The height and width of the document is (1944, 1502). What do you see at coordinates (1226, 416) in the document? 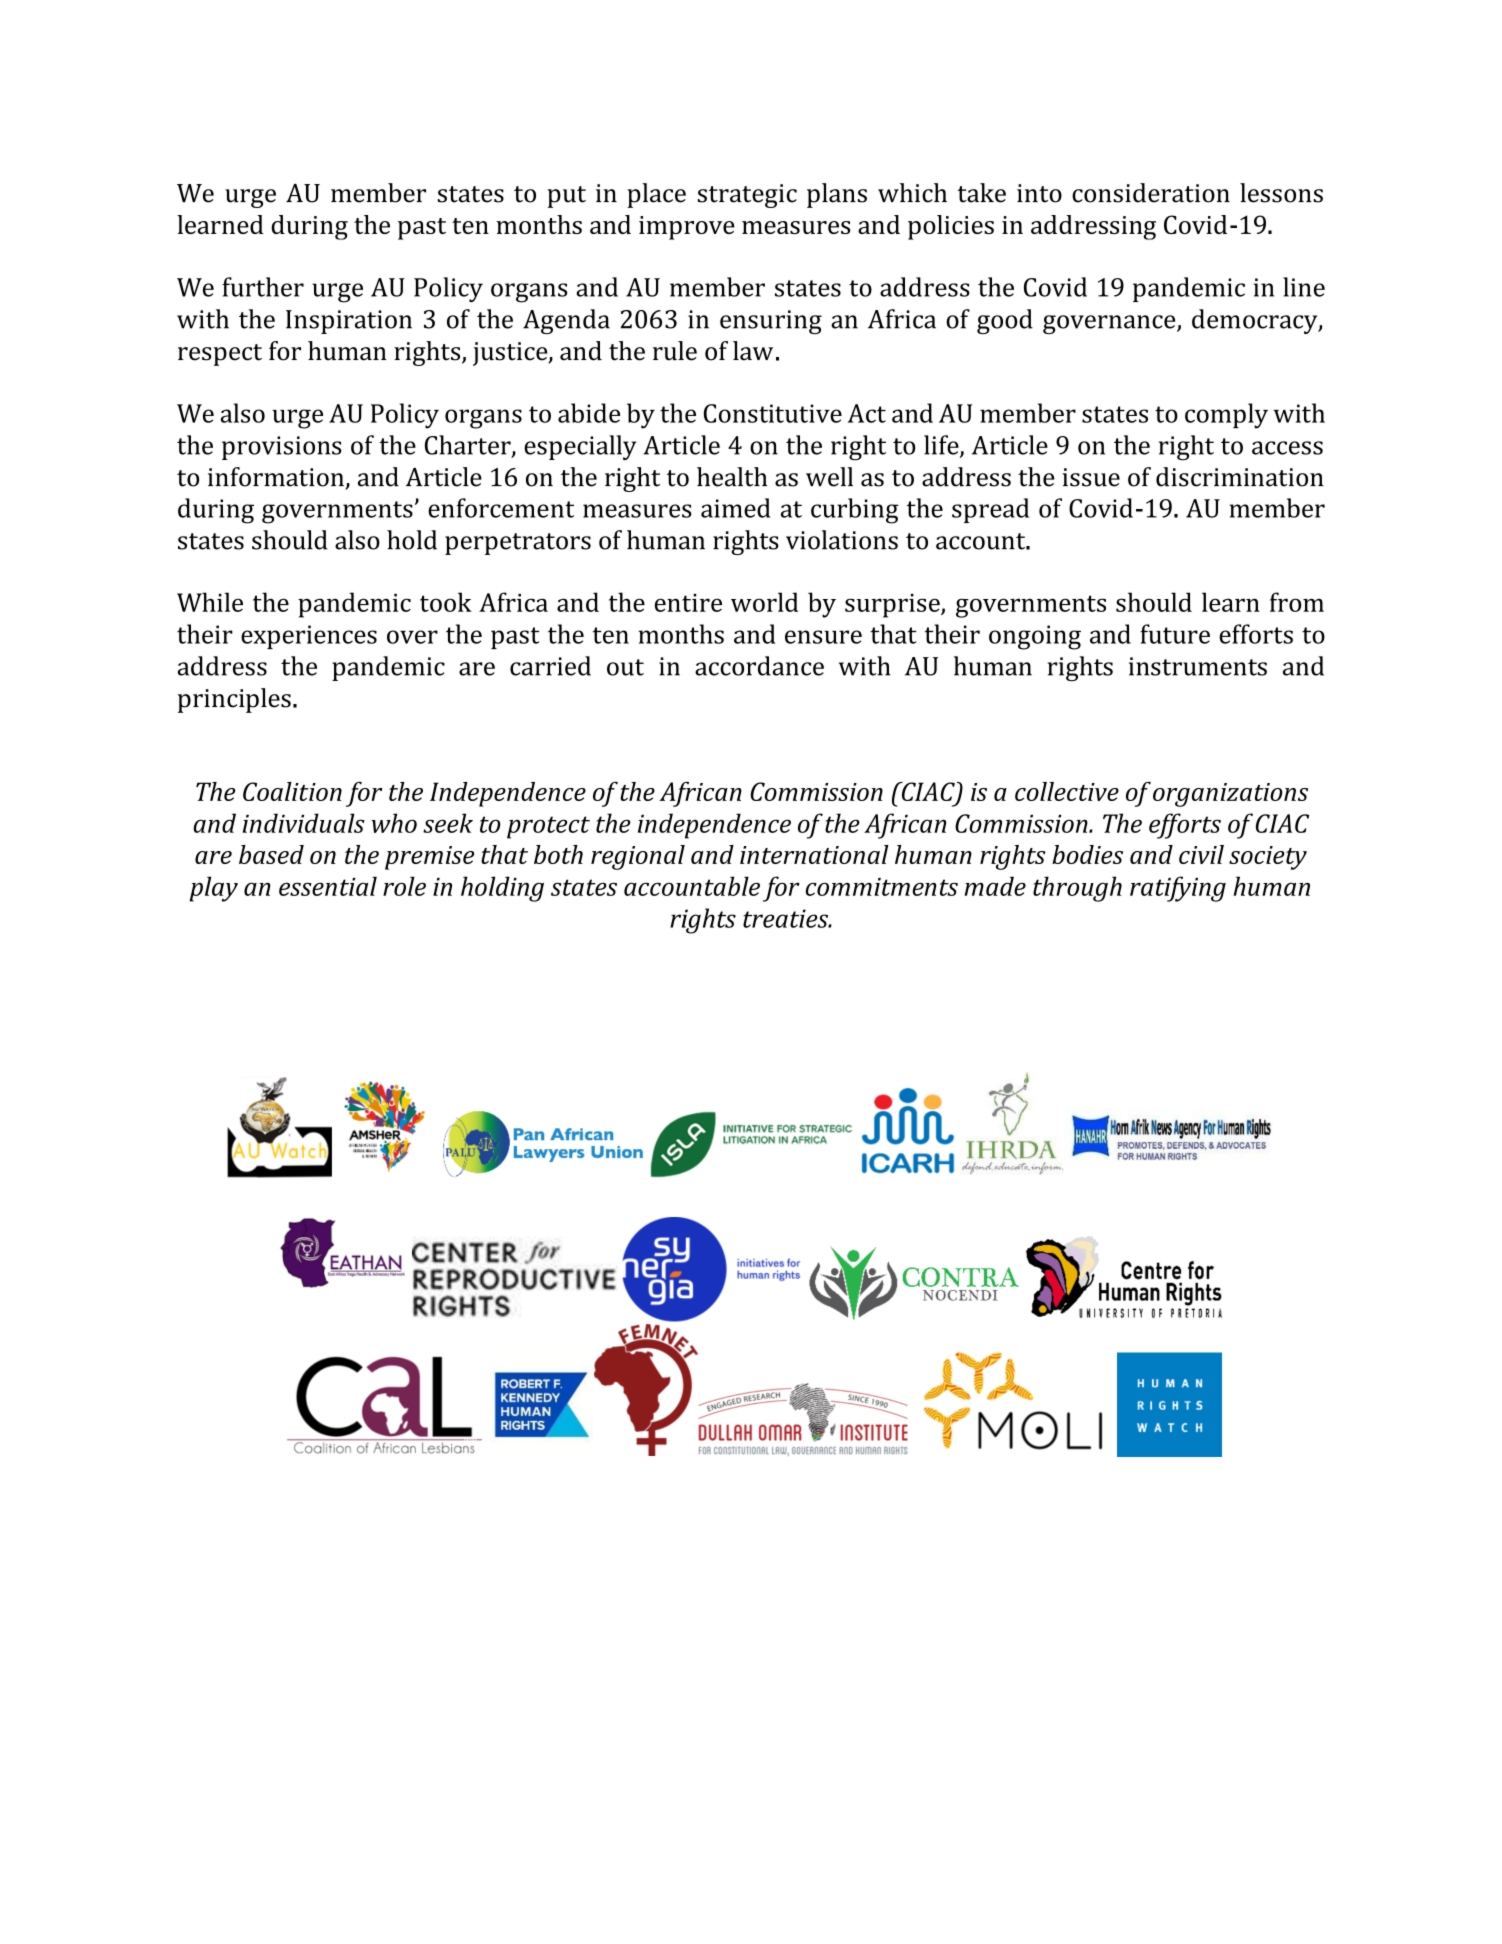
I see `comply` at bounding box center [1226, 416].
